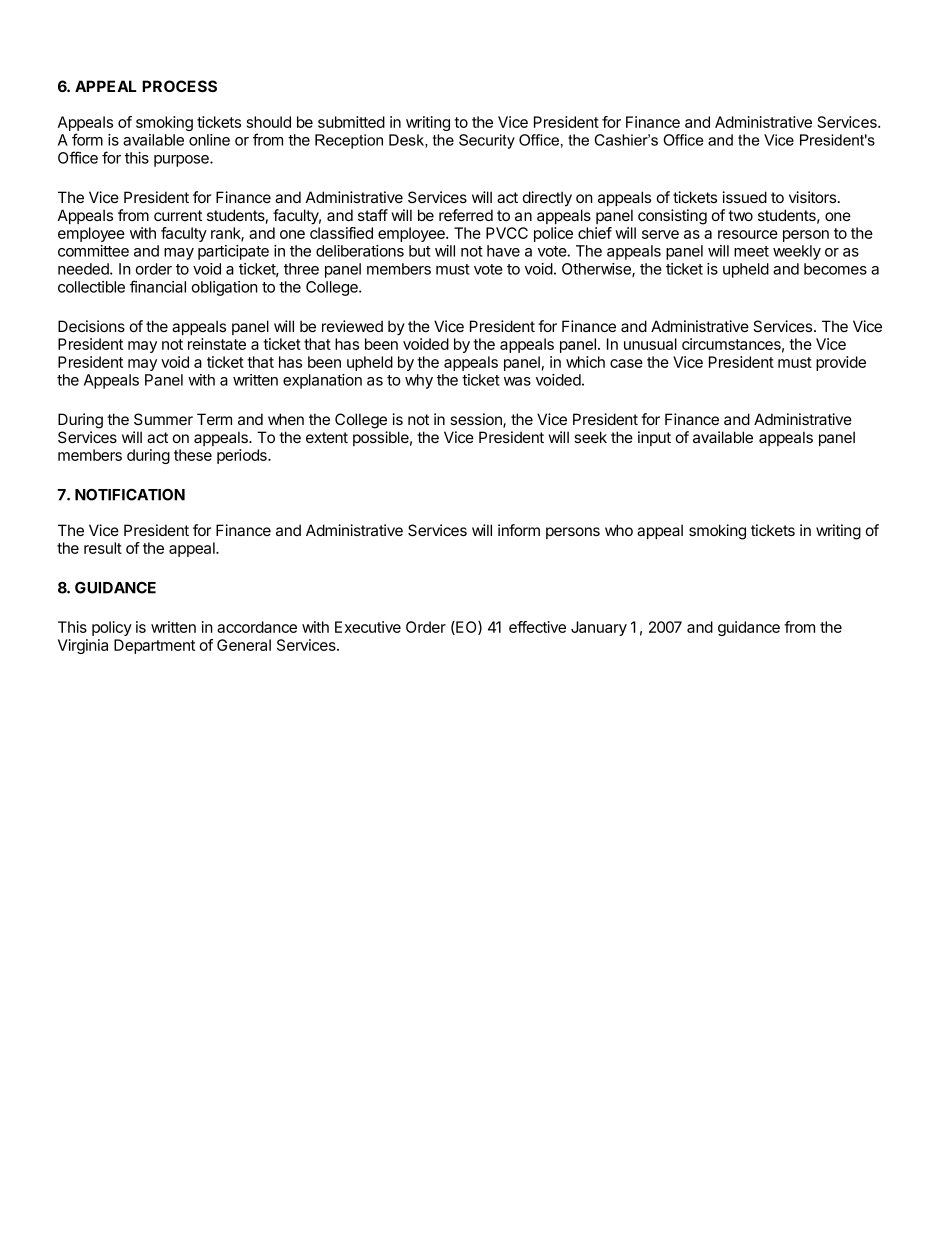 This screenshot has height=1233, width=952. Describe the element at coordinates (193, 455) in the screenshot. I see `these` at that location.
